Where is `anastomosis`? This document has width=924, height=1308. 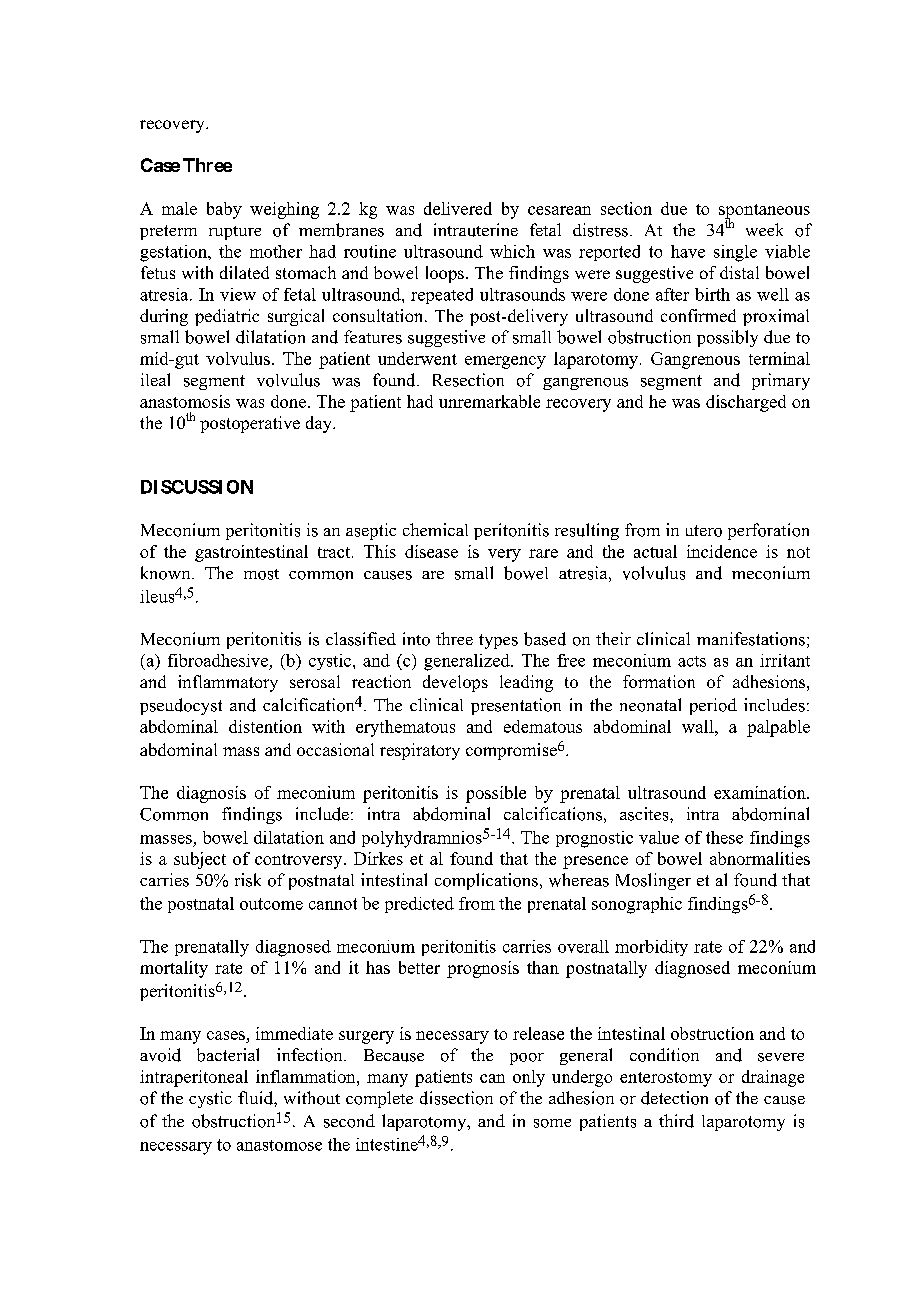 anastomosis is located at coordinates (185, 401).
